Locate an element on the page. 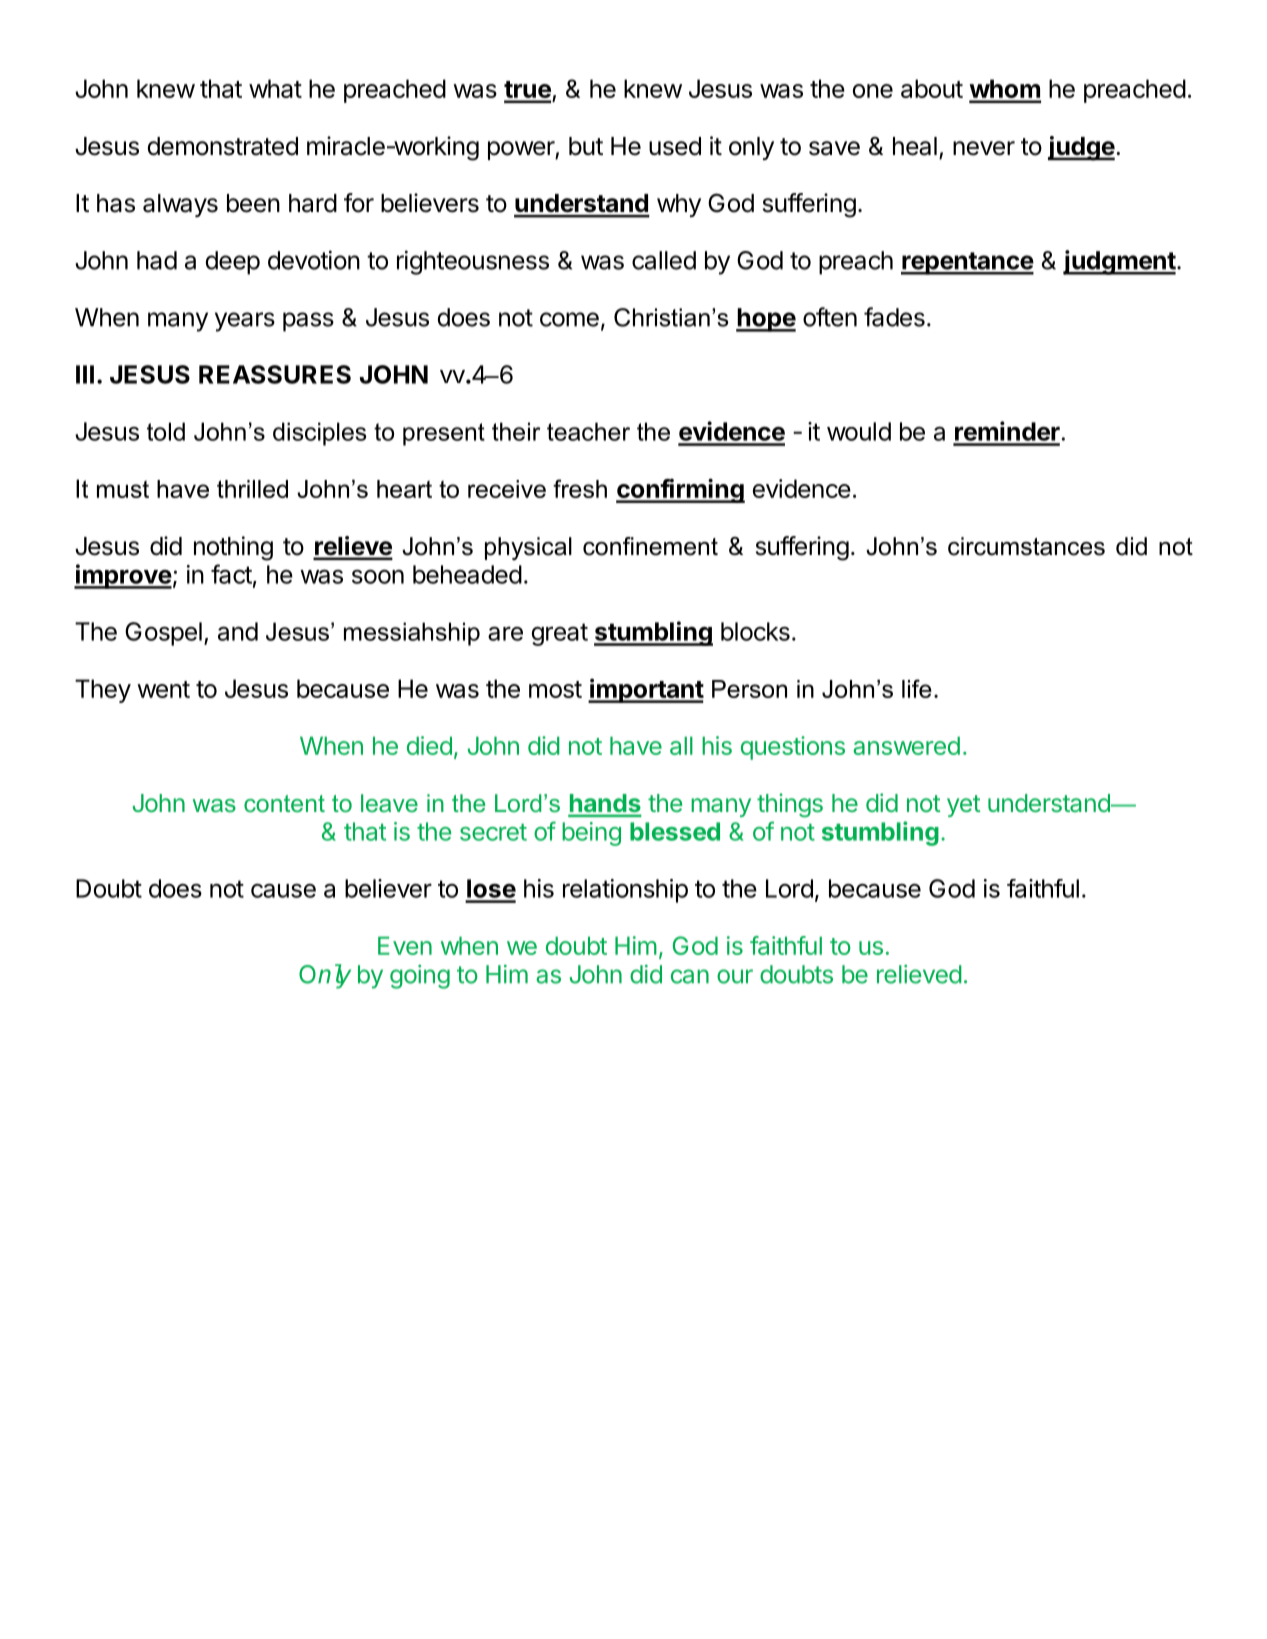 This document has width=1267, height=1639. demonstrated is located at coordinates (222, 146).
